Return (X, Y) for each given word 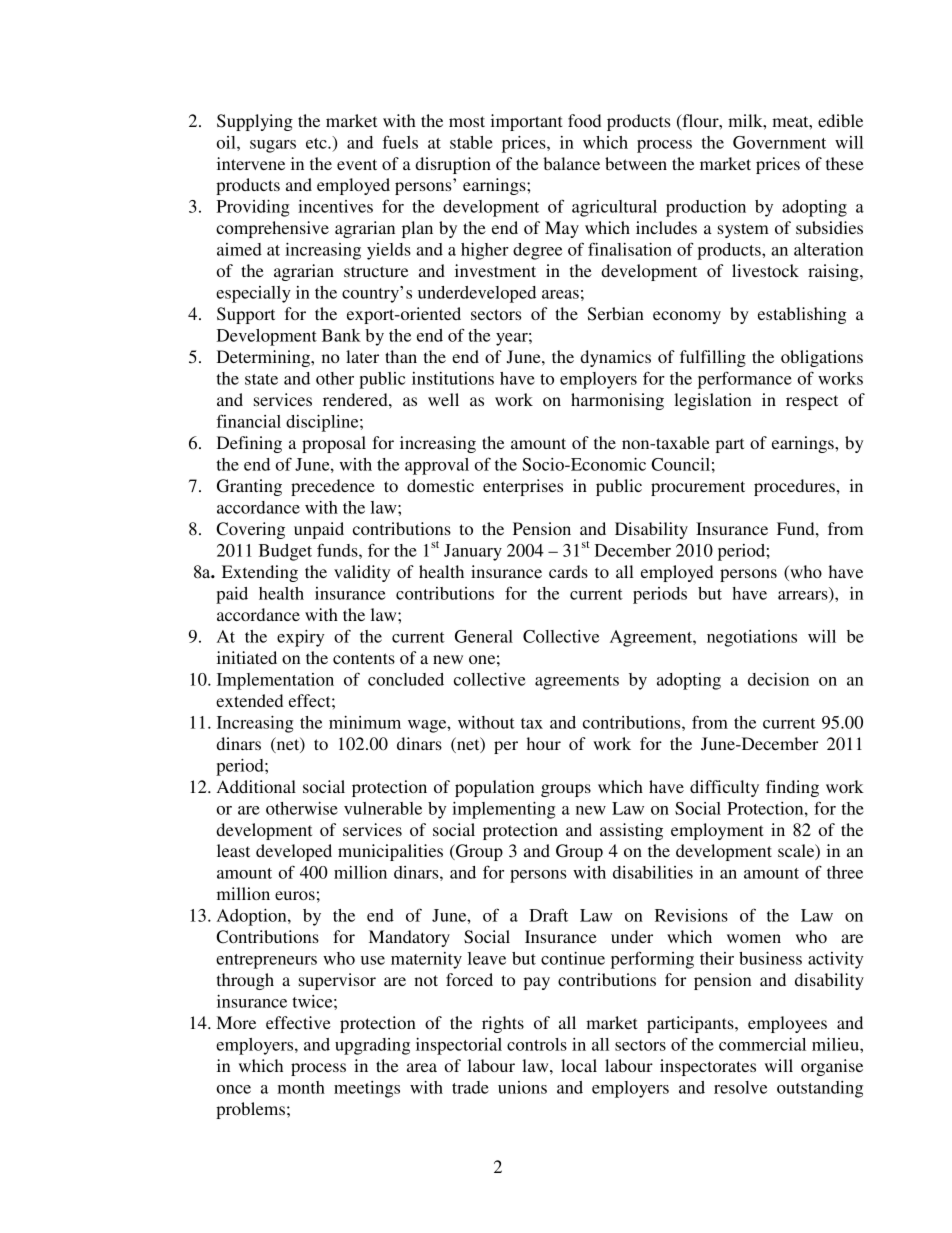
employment (717, 831)
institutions (453, 378)
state (261, 379)
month (301, 1087)
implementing (503, 810)
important (526, 122)
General (484, 636)
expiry (300, 638)
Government (779, 142)
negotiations (752, 638)
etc (317, 143)
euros (295, 895)
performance (745, 380)
